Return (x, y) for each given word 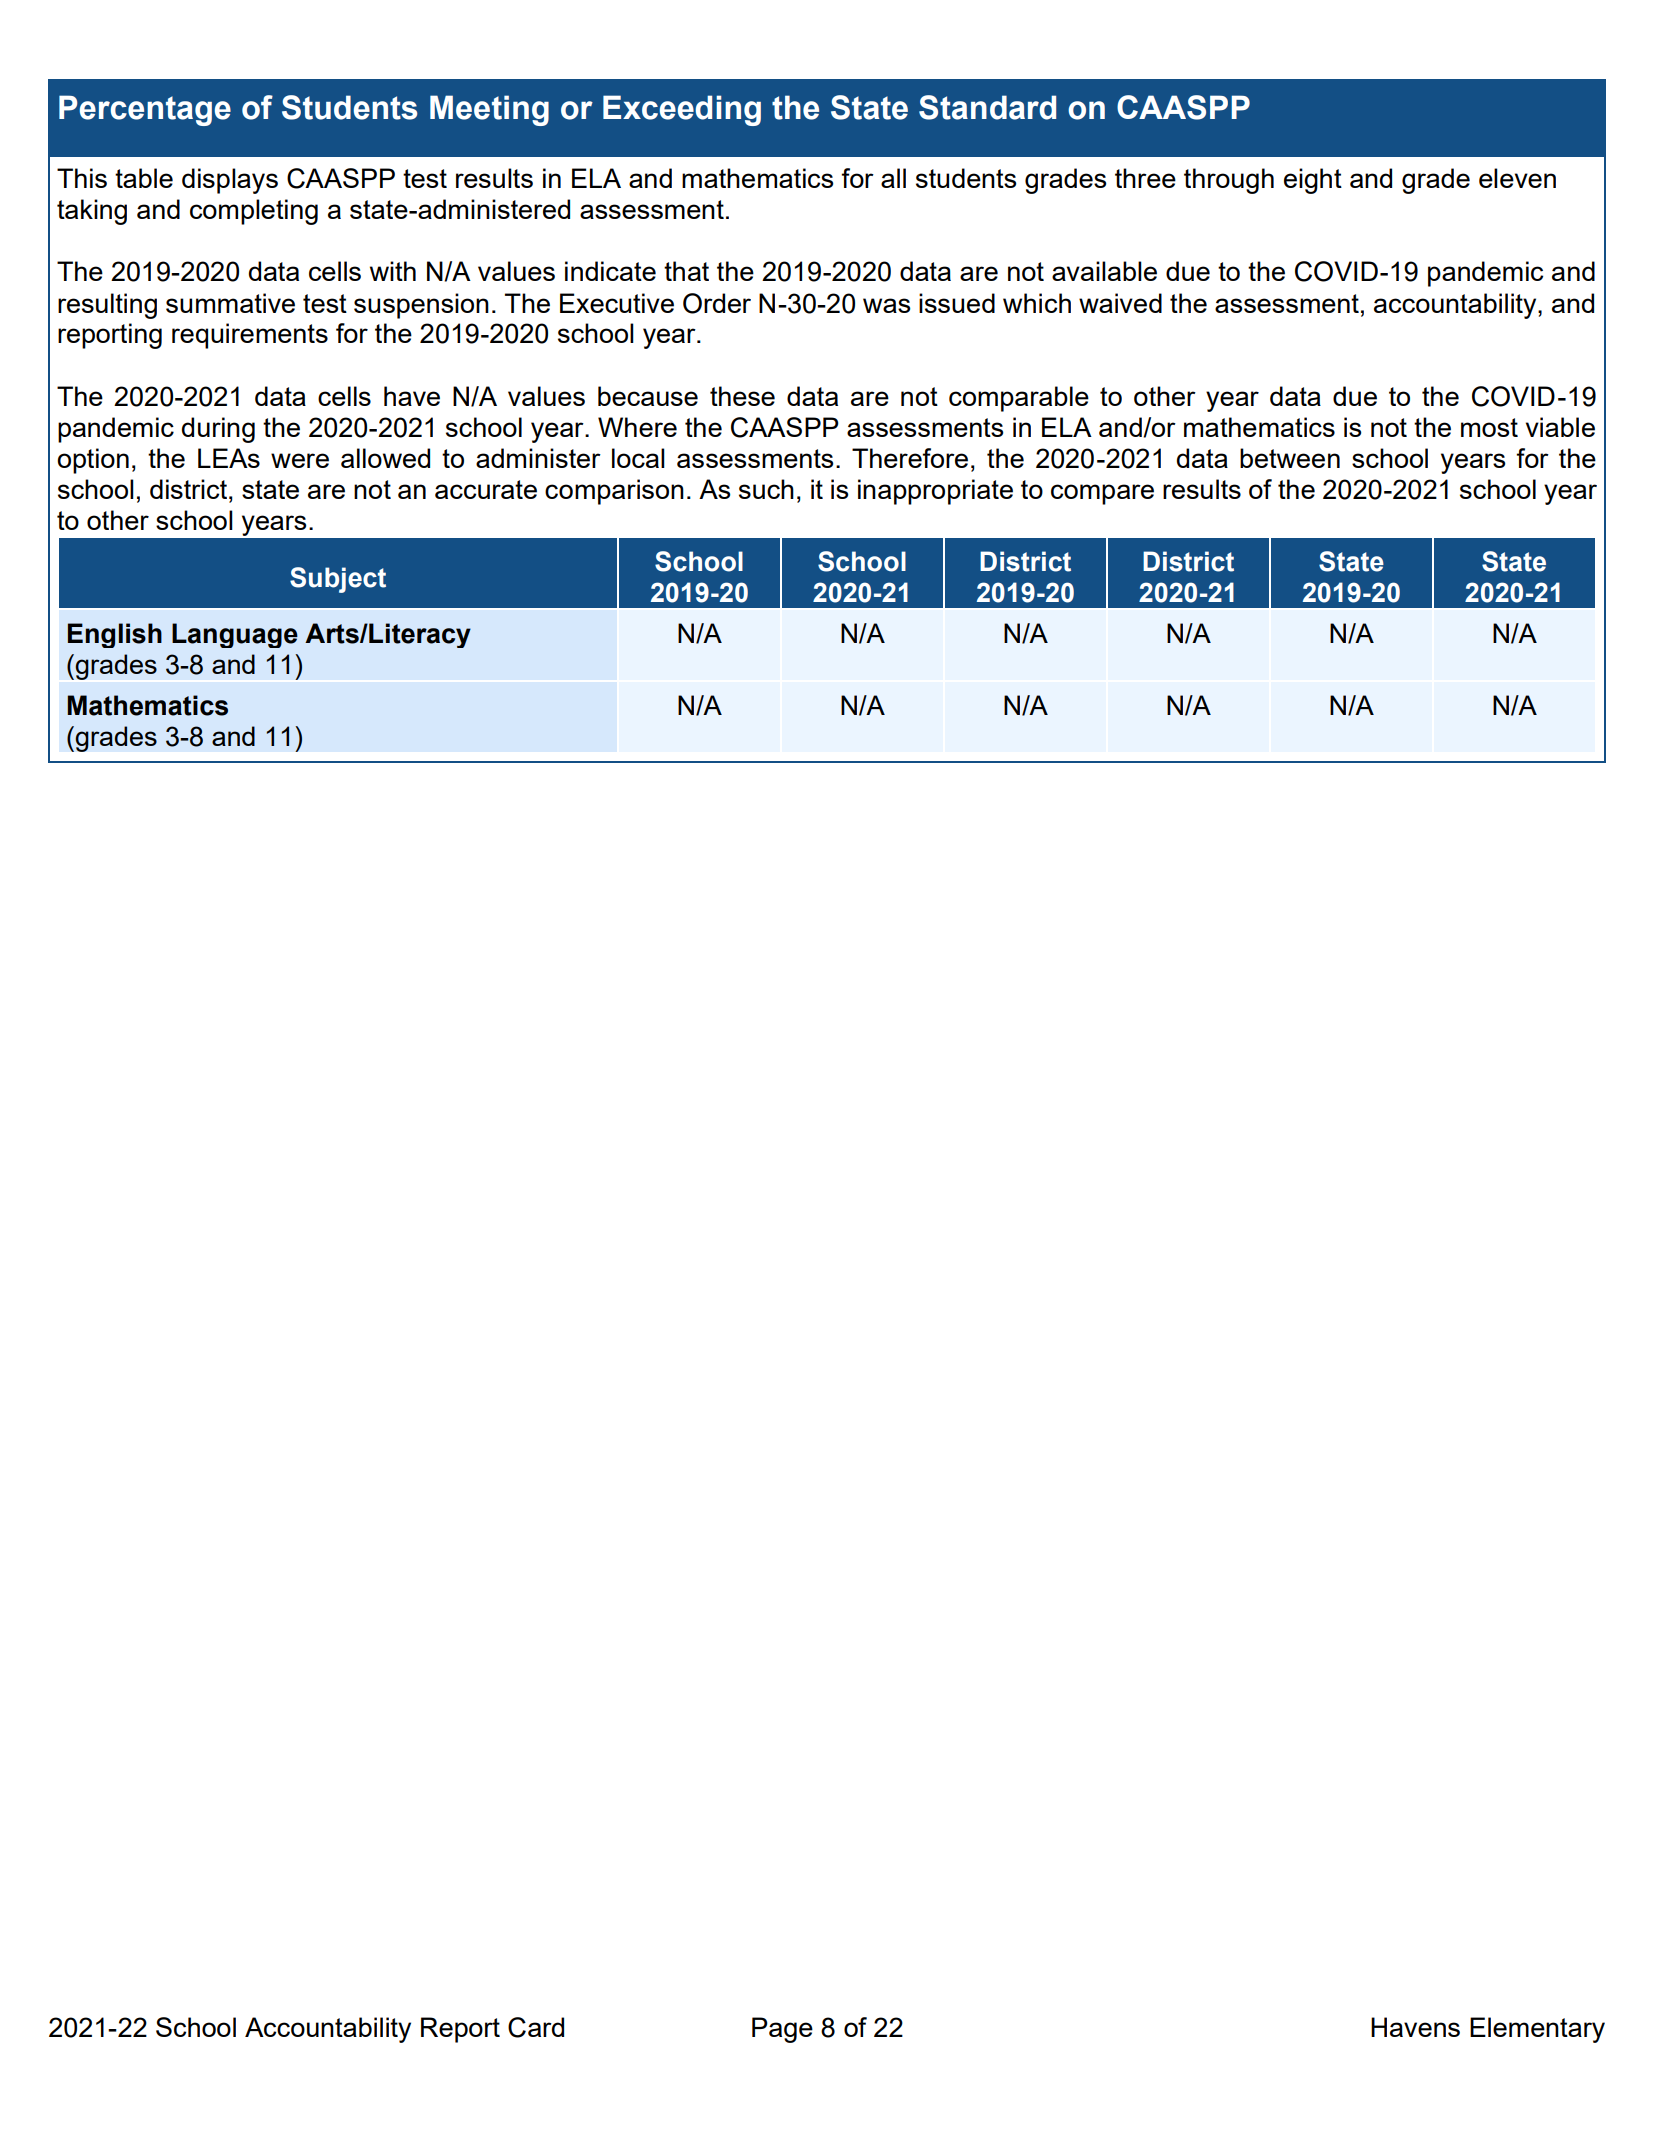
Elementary (1537, 2030)
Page (782, 2030)
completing (254, 212)
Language (235, 635)
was (886, 305)
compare (1102, 494)
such (766, 489)
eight (1313, 181)
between (1290, 458)
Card (536, 2027)
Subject (338, 580)
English (115, 635)
